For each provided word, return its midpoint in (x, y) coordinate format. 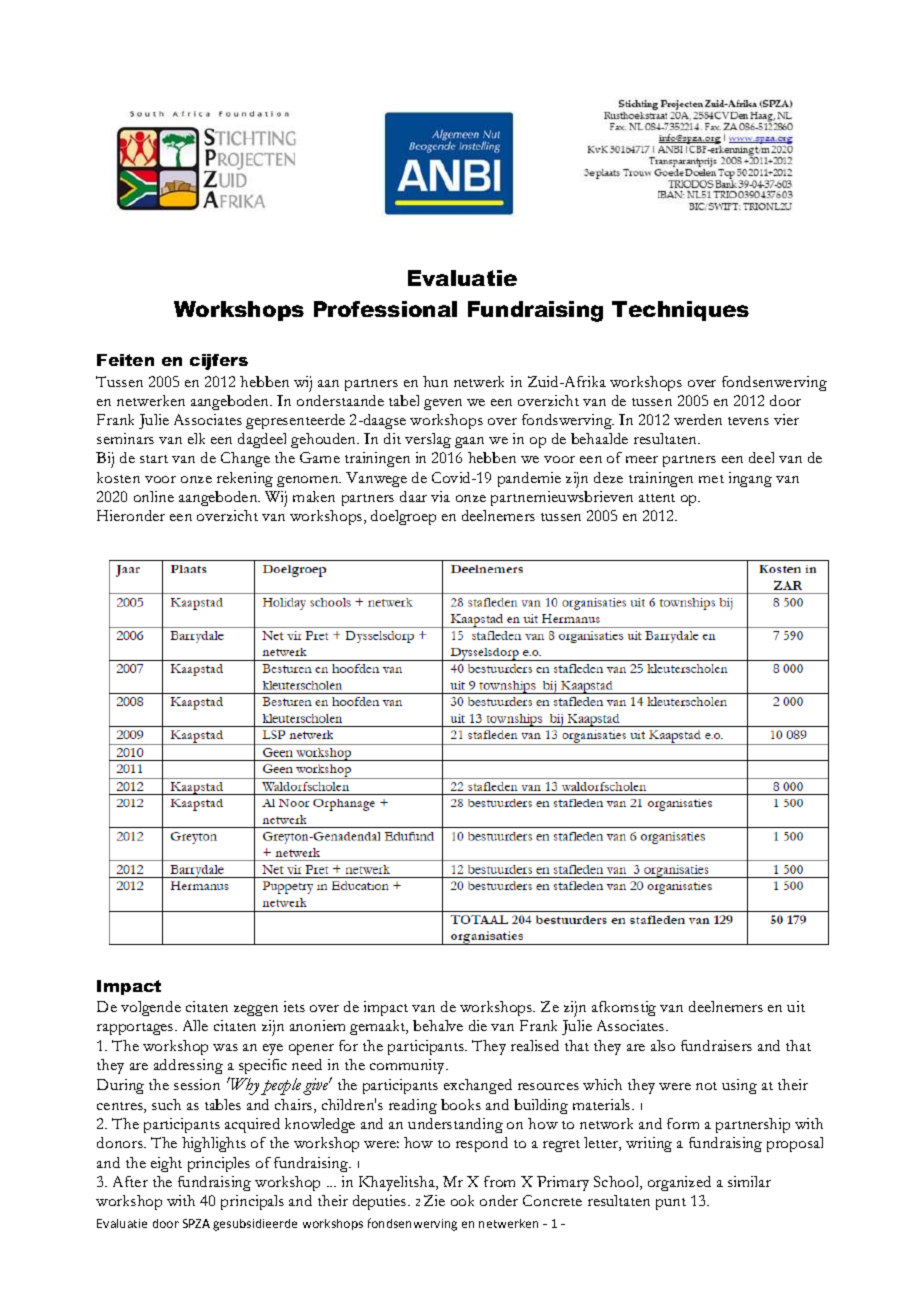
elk (196, 438)
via (440, 496)
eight (166, 1164)
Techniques (680, 311)
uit (796, 1006)
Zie (434, 1200)
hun (435, 381)
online (154, 496)
